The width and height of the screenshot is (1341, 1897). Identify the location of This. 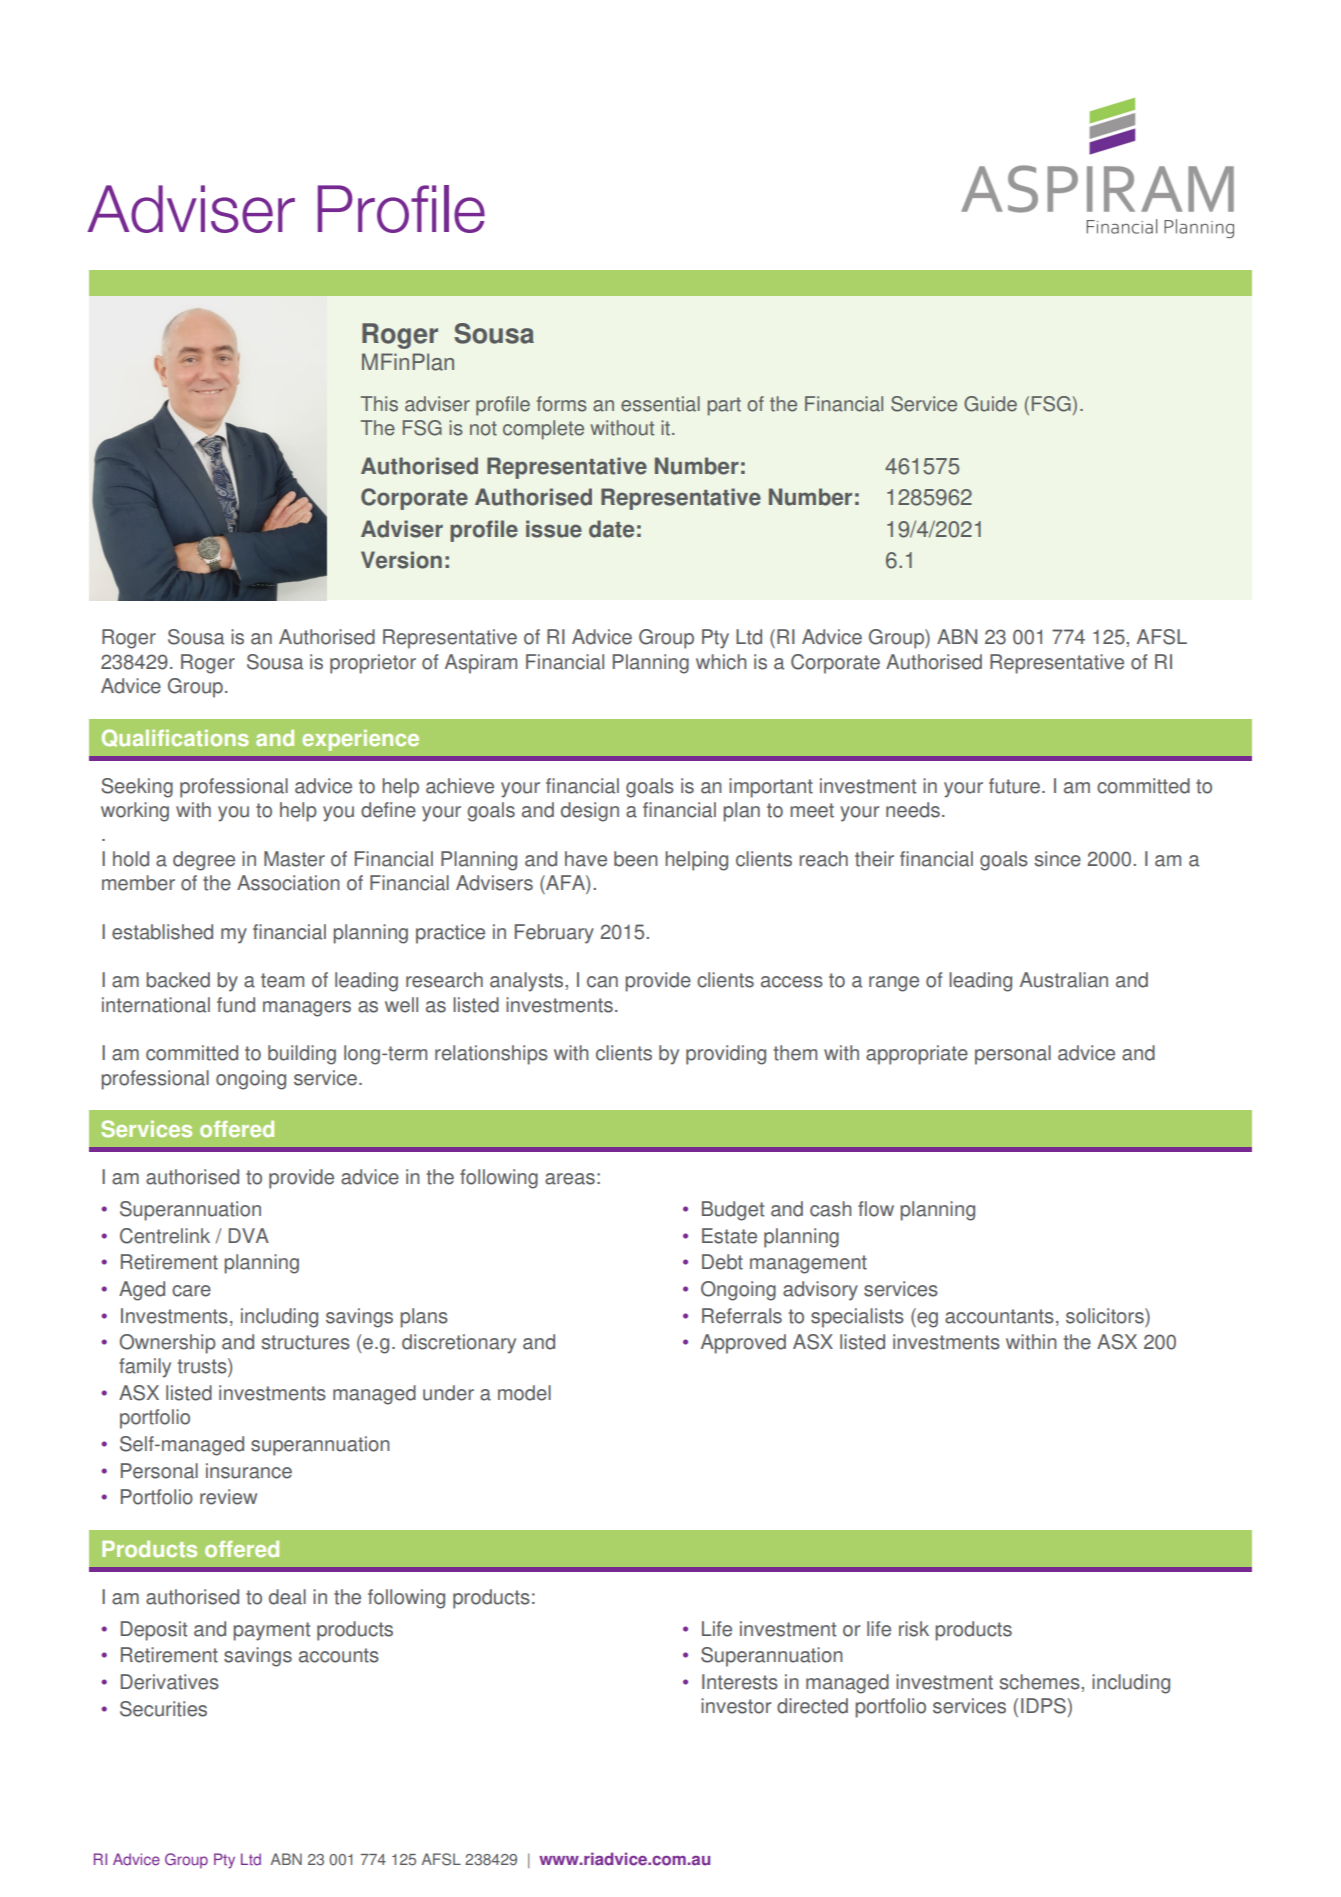
(379, 404).
